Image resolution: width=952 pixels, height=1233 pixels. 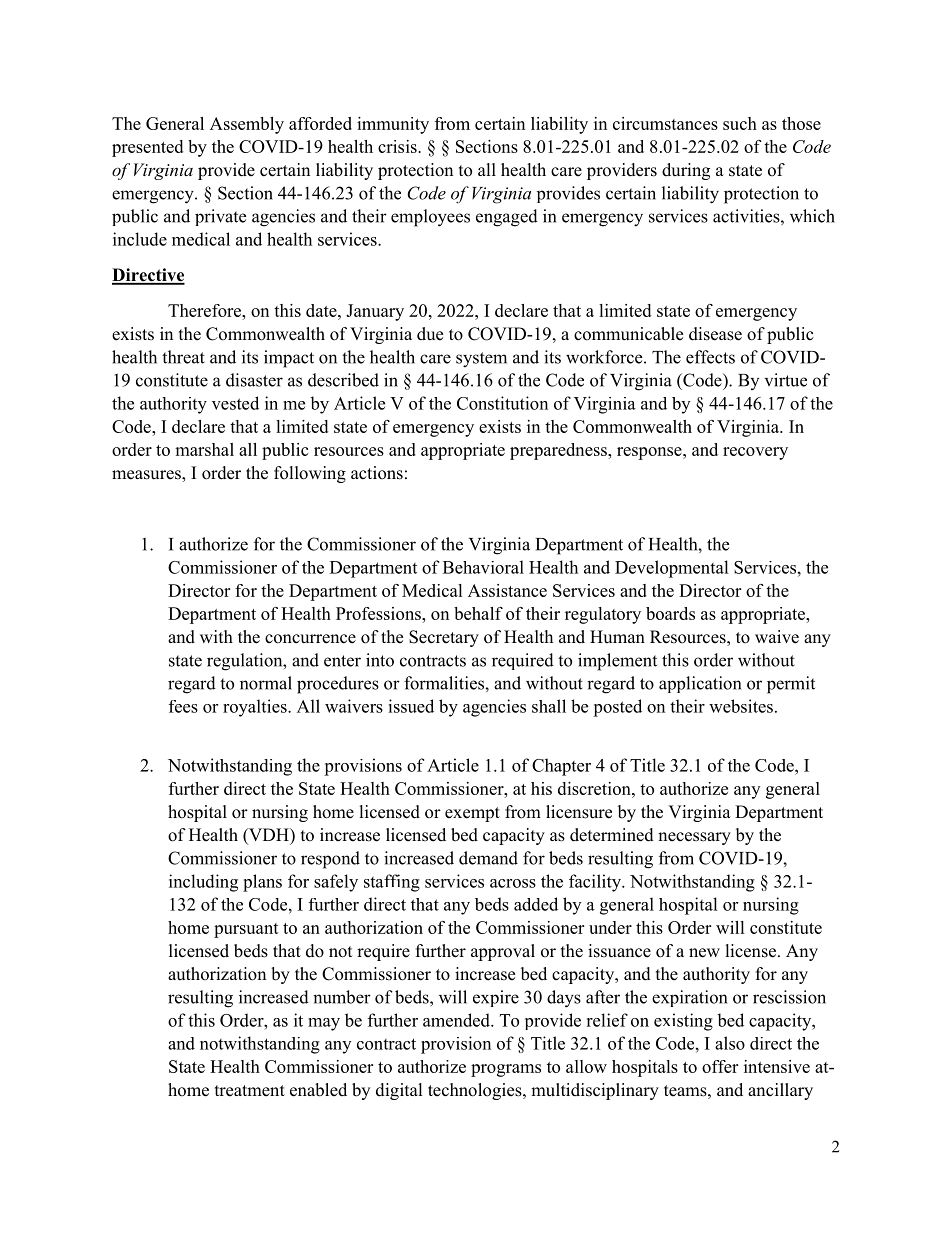 I want to click on programs, so click(x=506, y=1070).
